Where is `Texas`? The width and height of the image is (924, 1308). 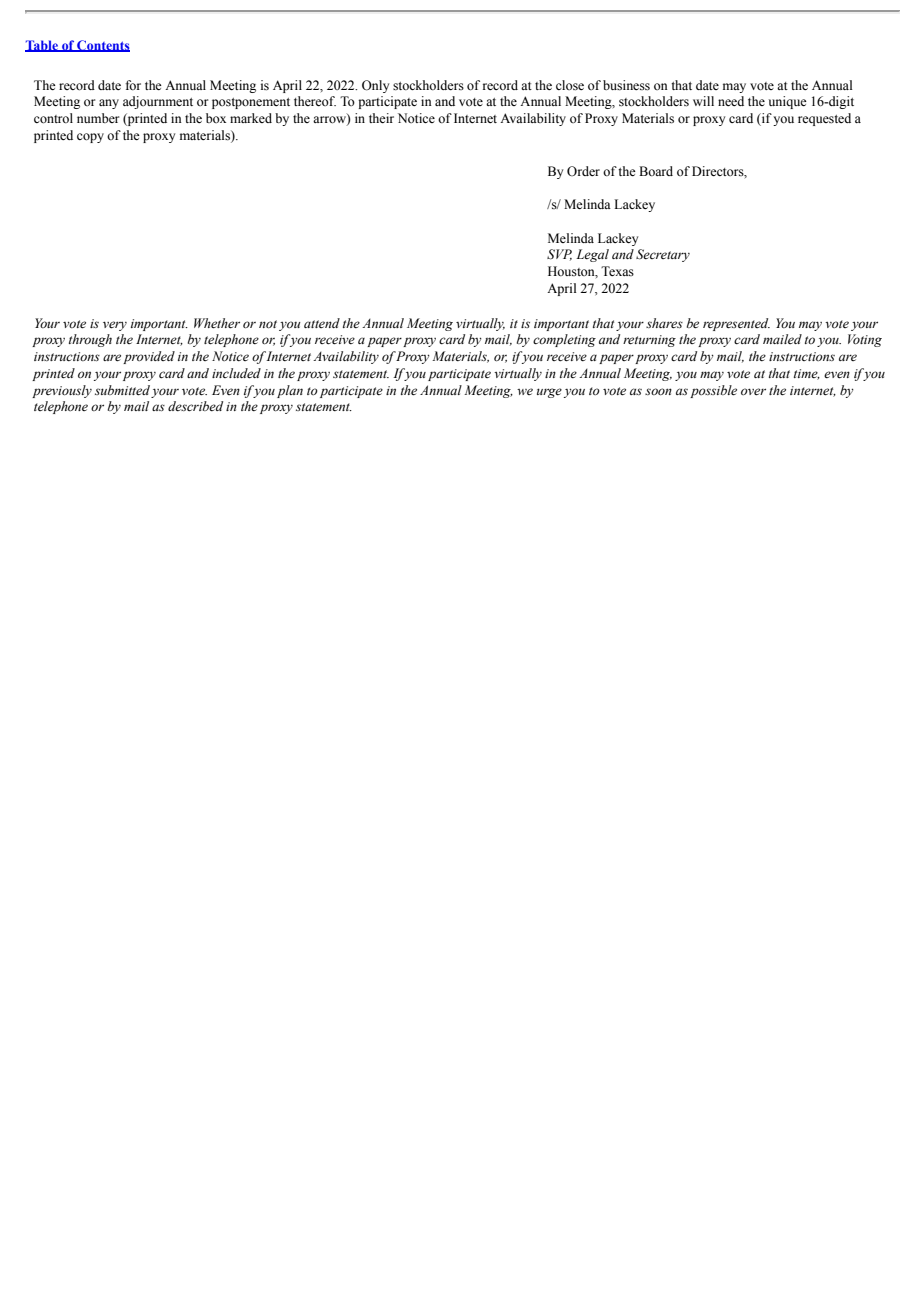
Texas is located at coordinates (617, 271).
